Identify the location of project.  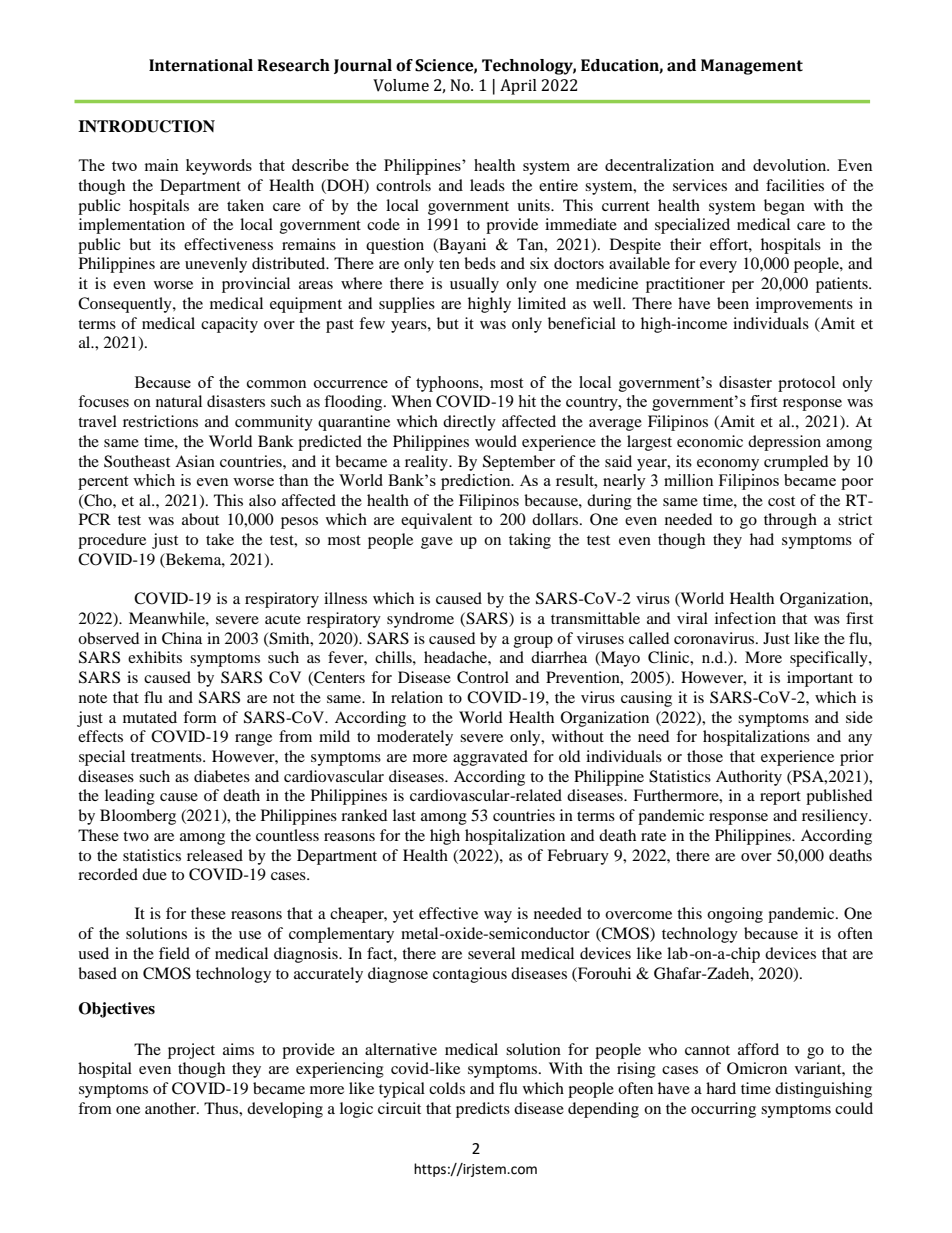
(191, 1051).
